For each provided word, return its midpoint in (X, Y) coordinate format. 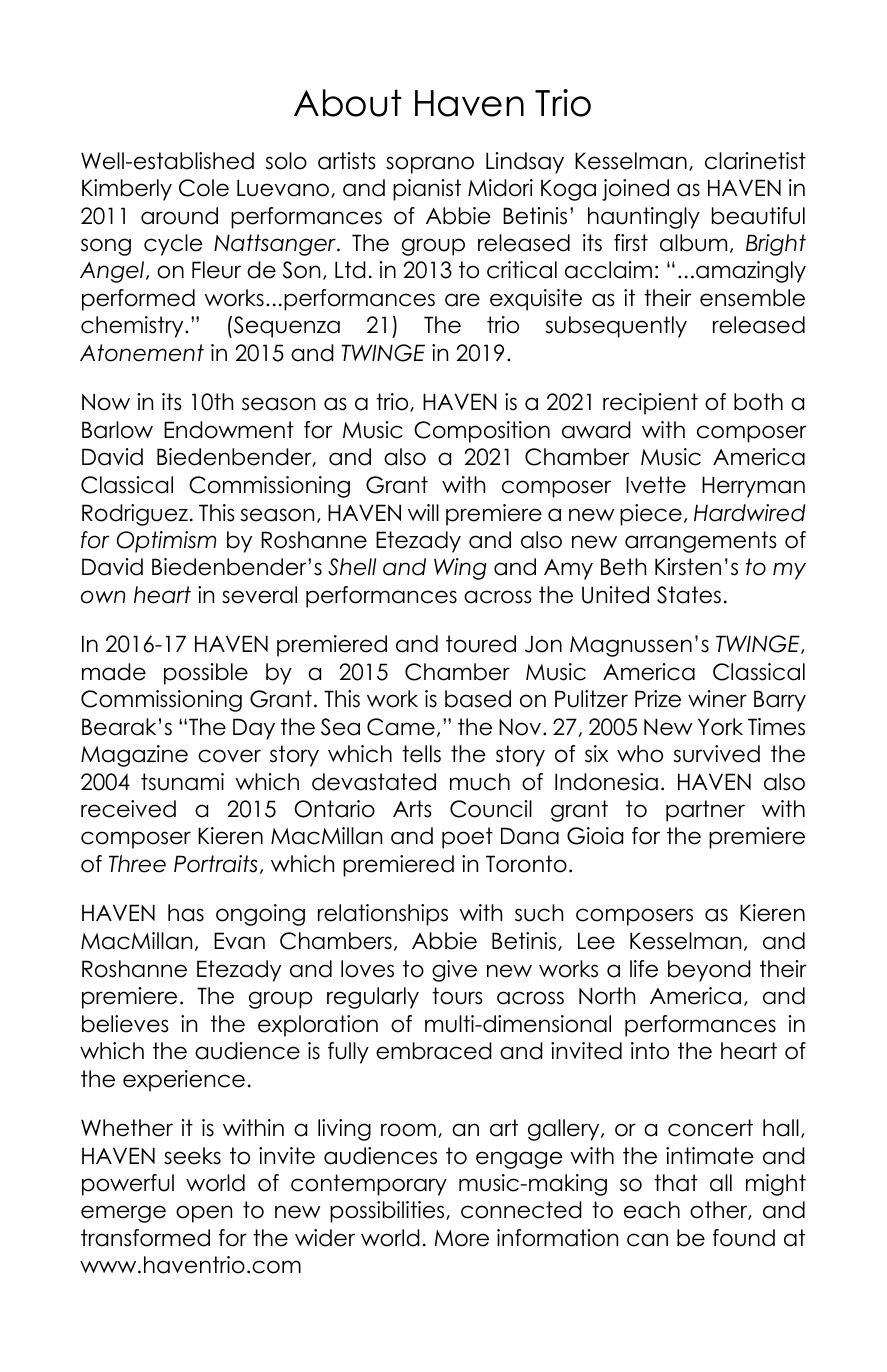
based (478, 699)
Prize (658, 699)
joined (635, 190)
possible (206, 674)
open (204, 1214)
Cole (204, 188)
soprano (430, 165)
